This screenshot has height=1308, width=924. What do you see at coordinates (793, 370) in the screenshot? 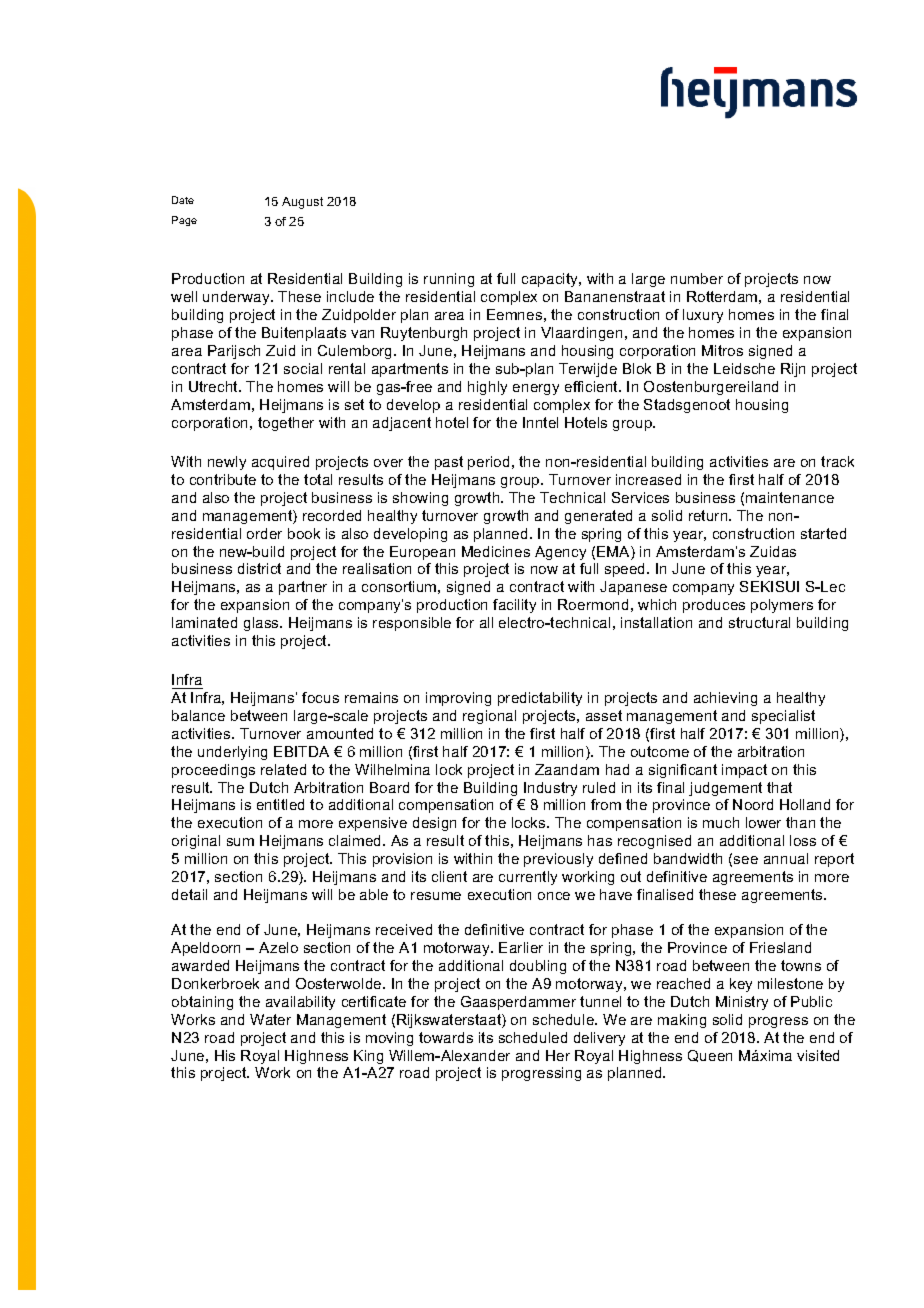
I see `Rijn` at bounding box center [793, 370].
